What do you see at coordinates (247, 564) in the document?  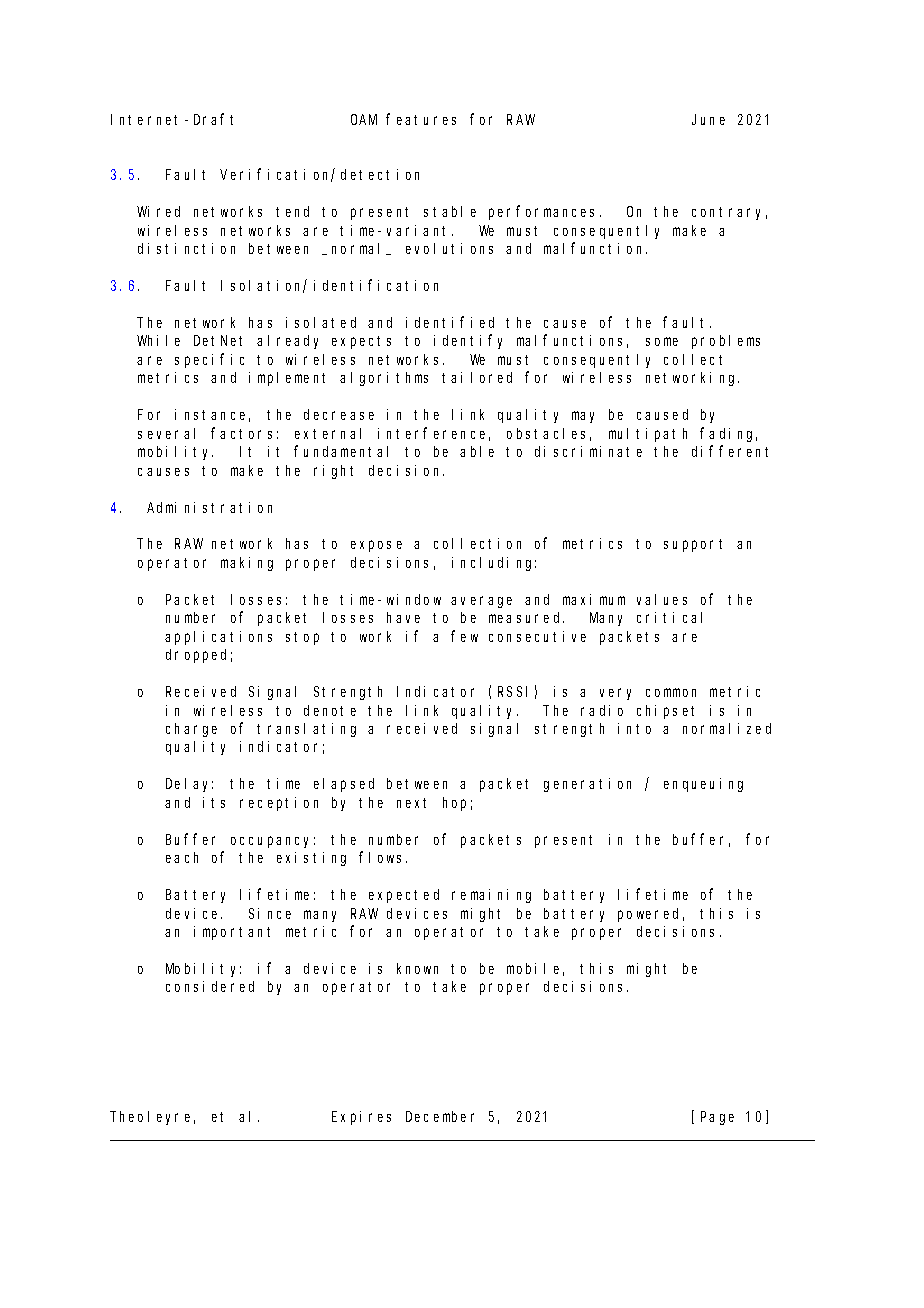 I see `making` at bounding box center [247, 564].
